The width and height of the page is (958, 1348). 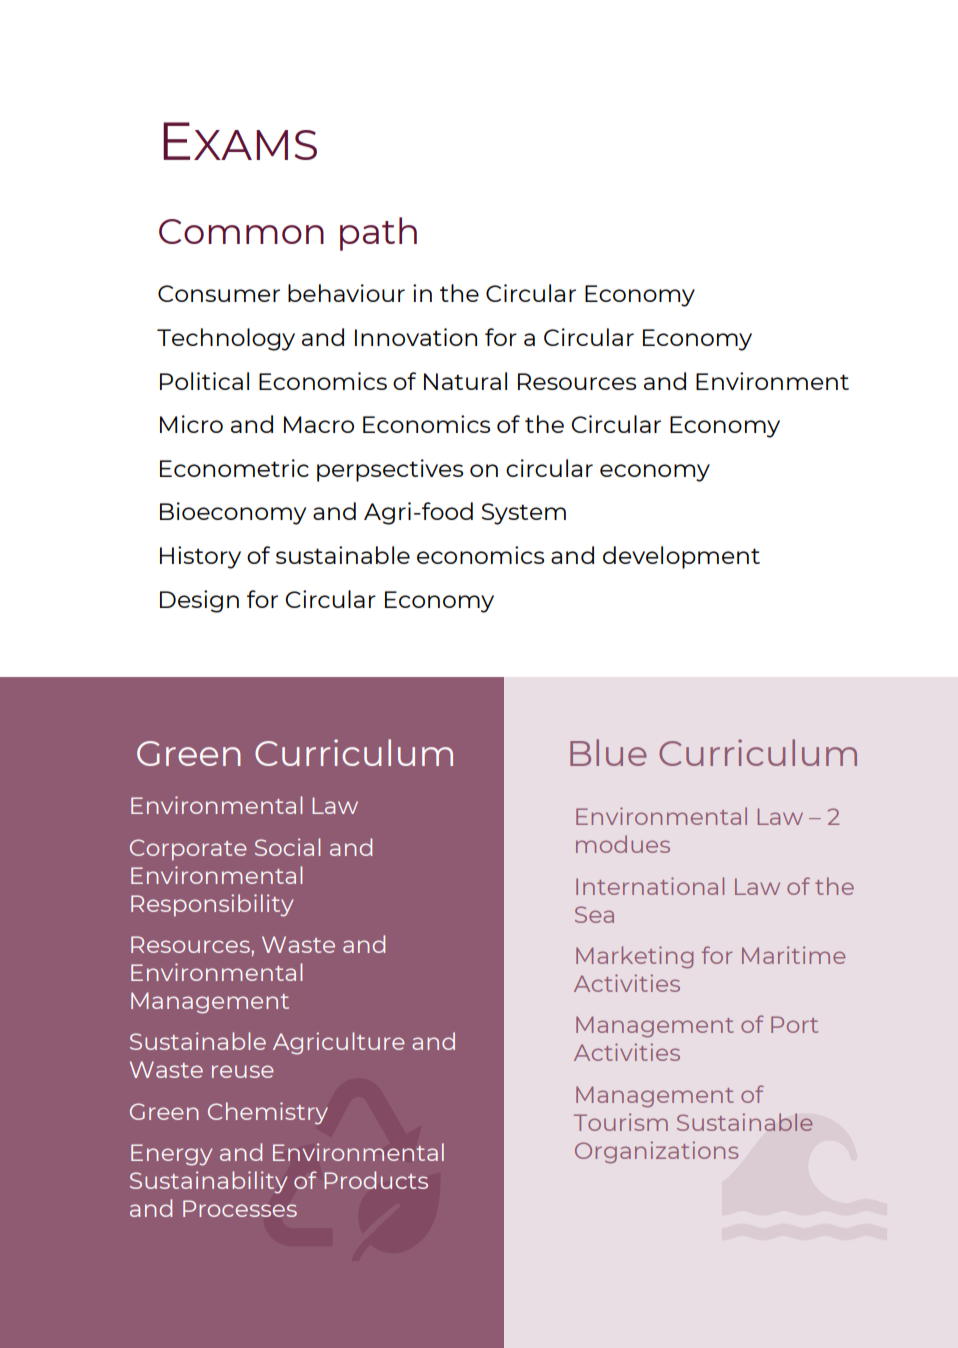 I want to click on path, so click(x=378, y=234).
